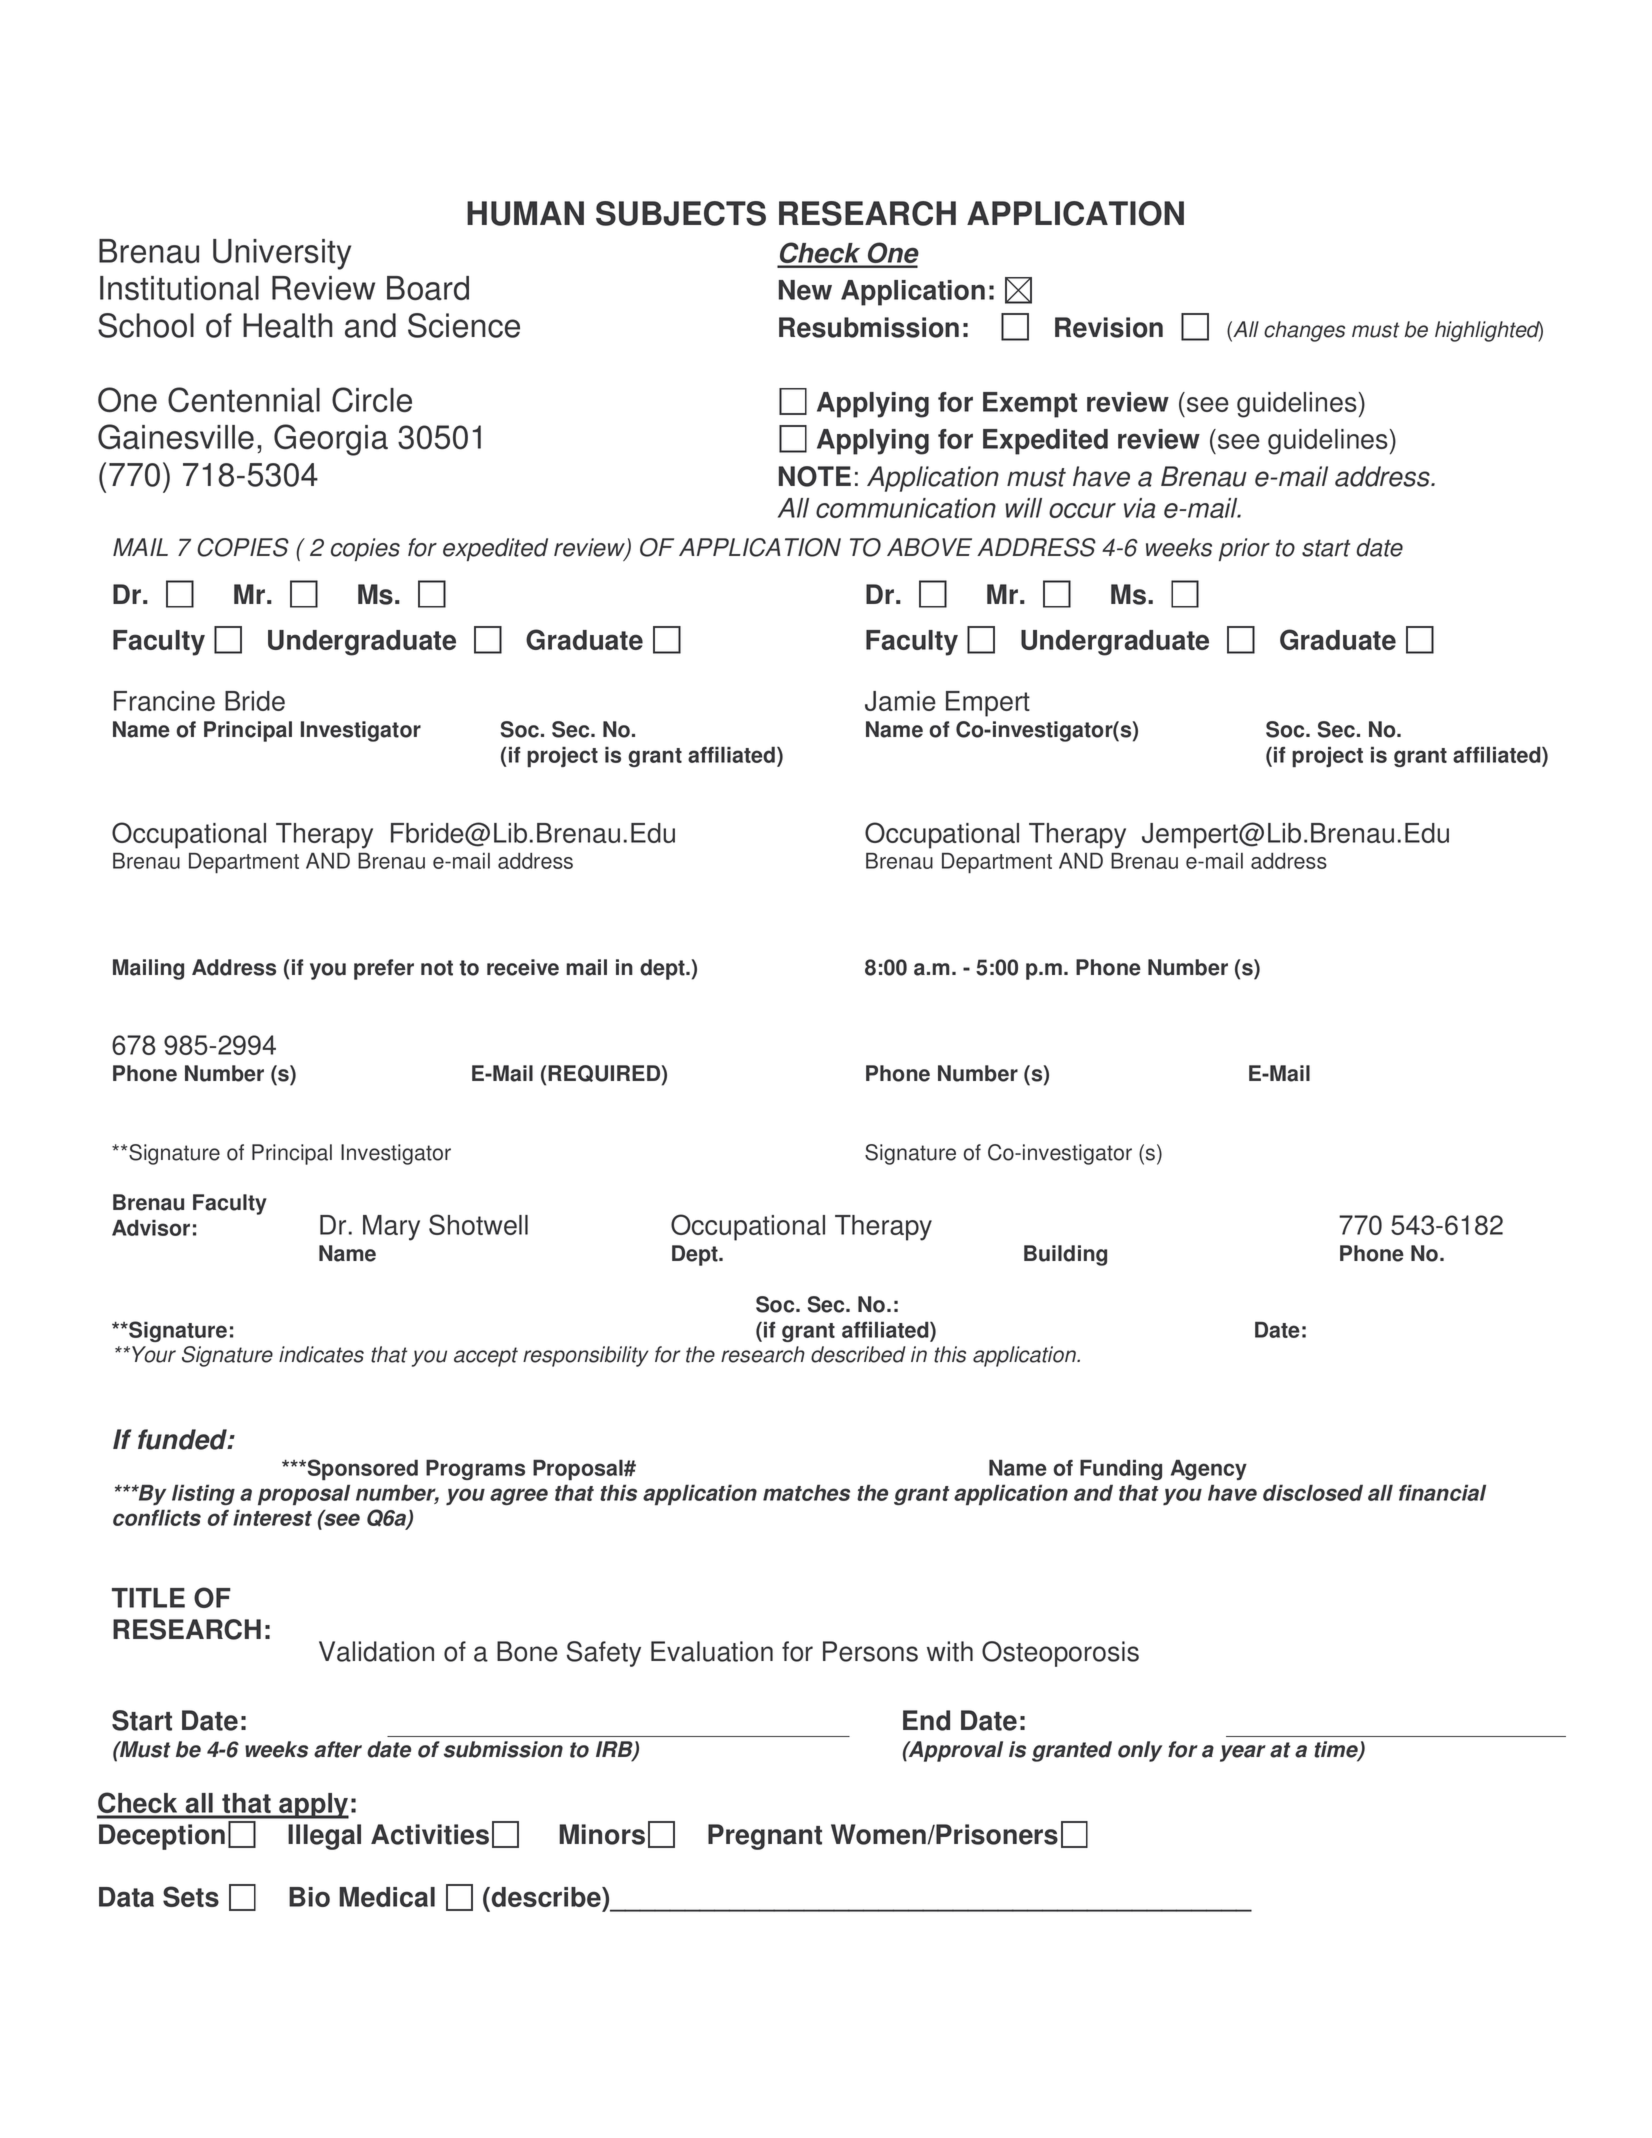 This screenshot has height=2138, width=1652. What do you see at coordinates (805, 290) in the screenshot?
I see `New` at bounding box center [805, 290].
